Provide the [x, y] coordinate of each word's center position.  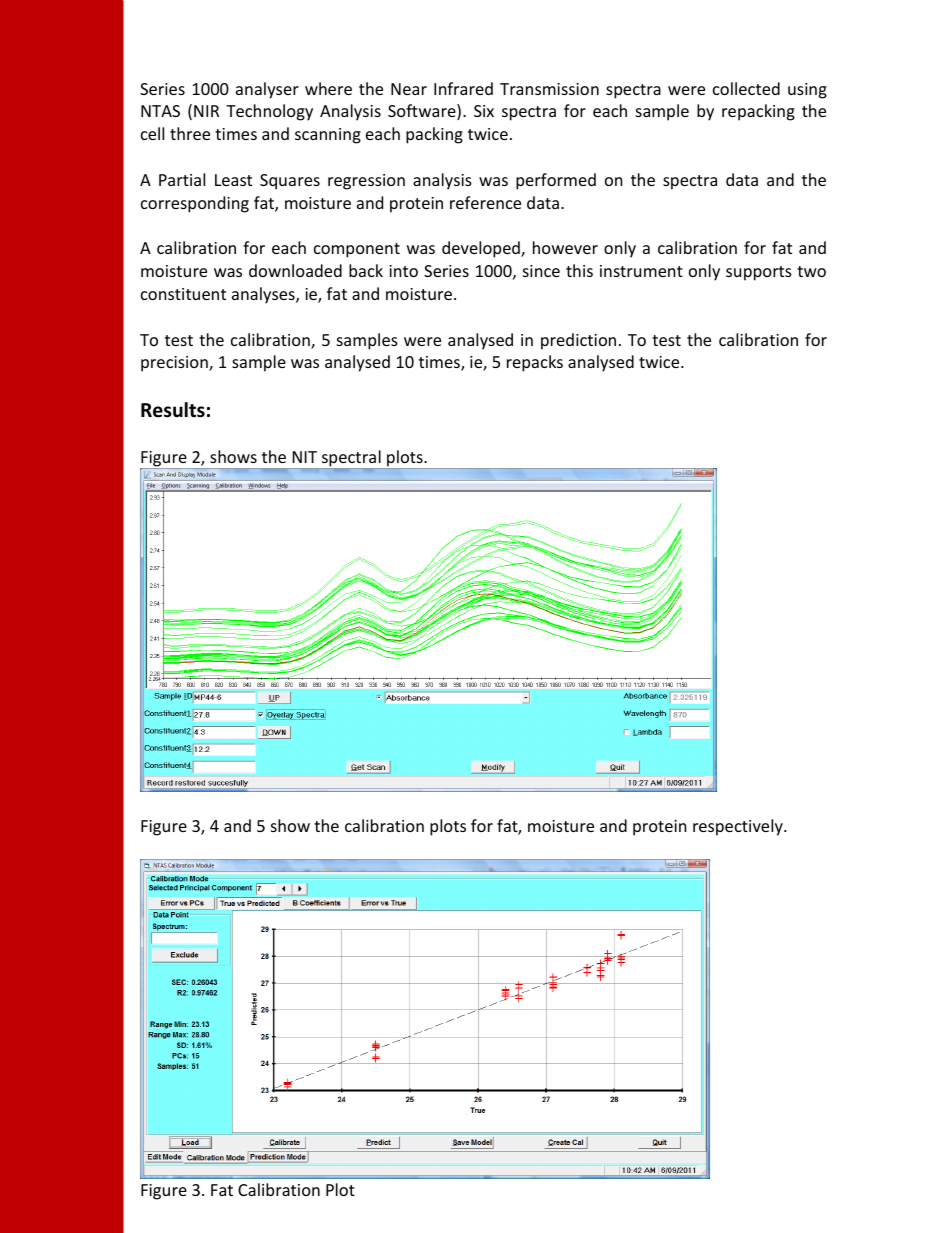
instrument [641, 271]
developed [482, 249]
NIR [206, 111]
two [811, 271]
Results [173, 410]
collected [746, 88]
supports [759, 273]
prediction [578, 341]
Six [484, 111]
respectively [739, 827]
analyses [264, 295]
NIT [305, 457]
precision [175, 364]
